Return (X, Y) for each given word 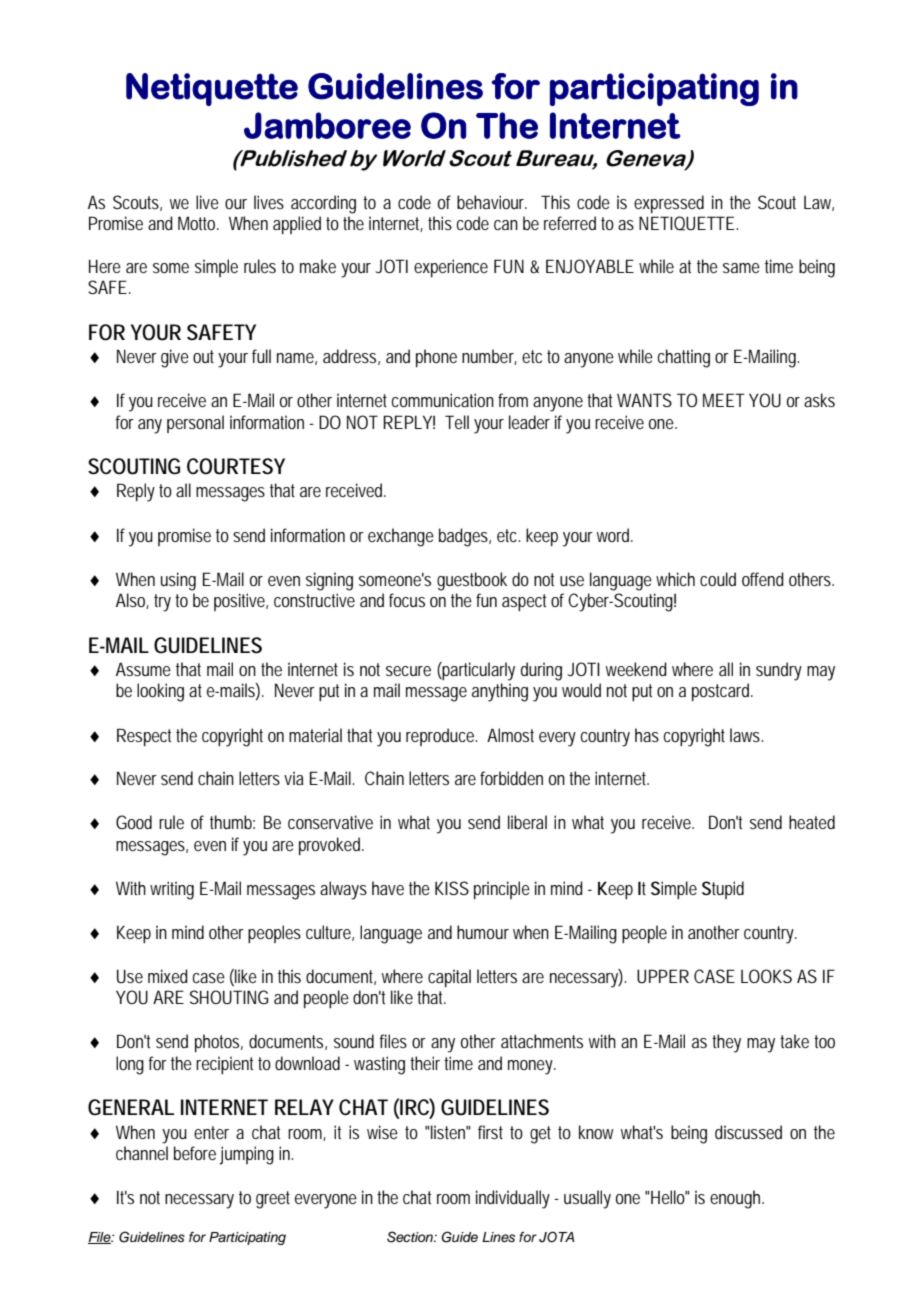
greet (273, 1200)
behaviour (492, 202)
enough (736, 1199)
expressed (669, 204)
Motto (198, 223)
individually (513, 1199)
